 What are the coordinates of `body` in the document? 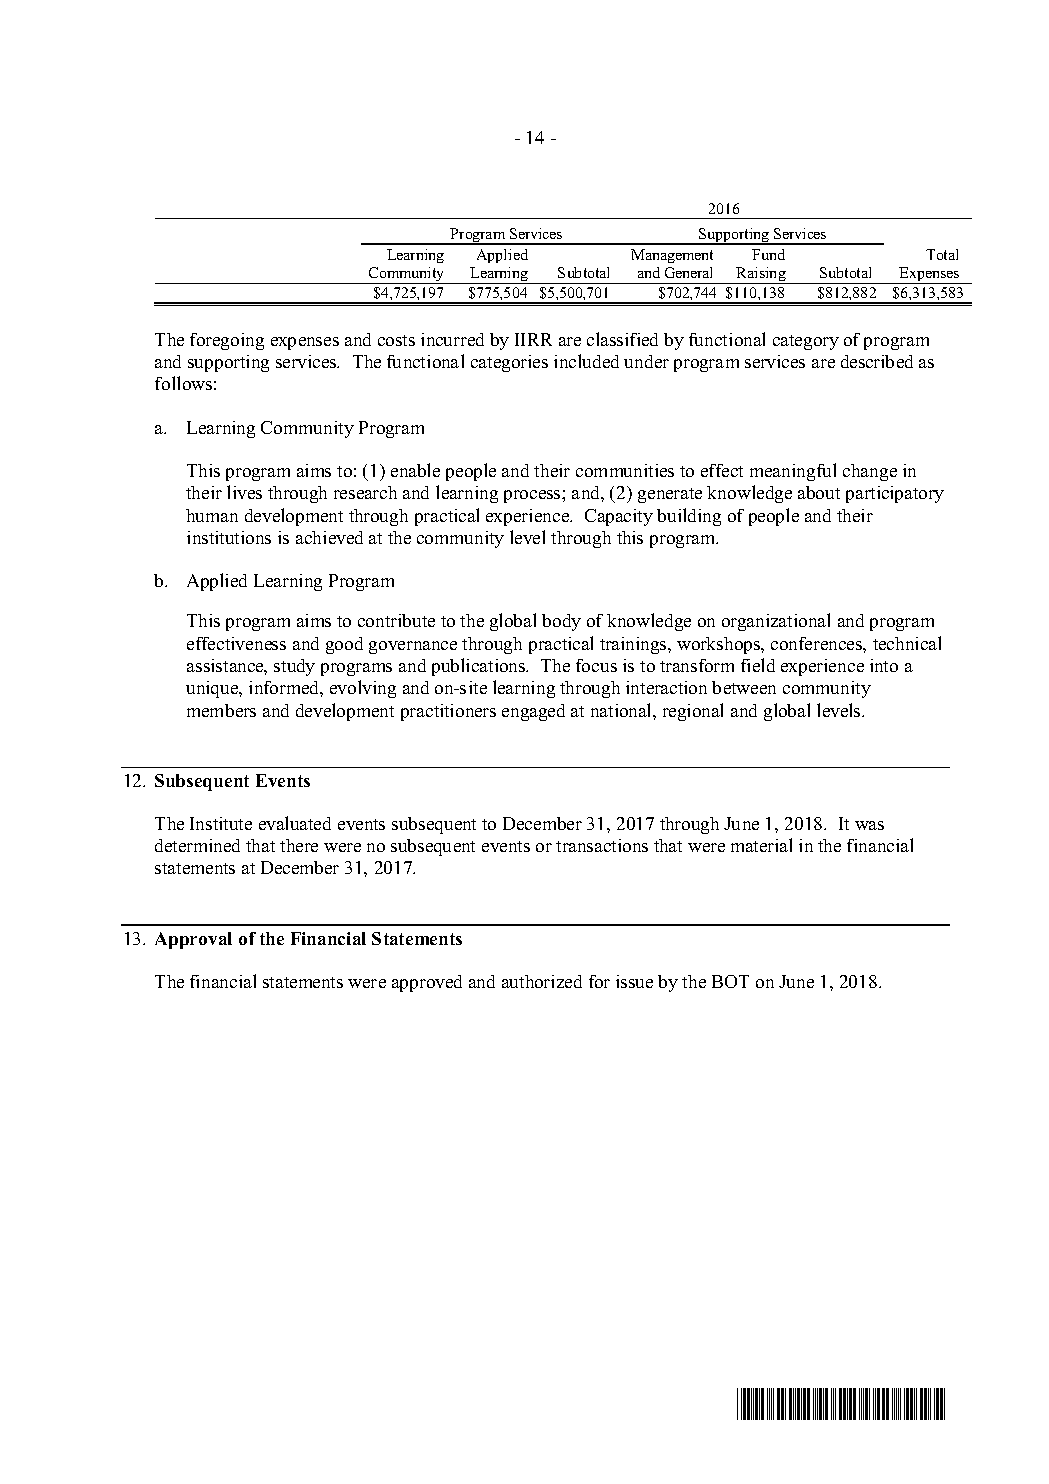 It's located at (561, 622).
